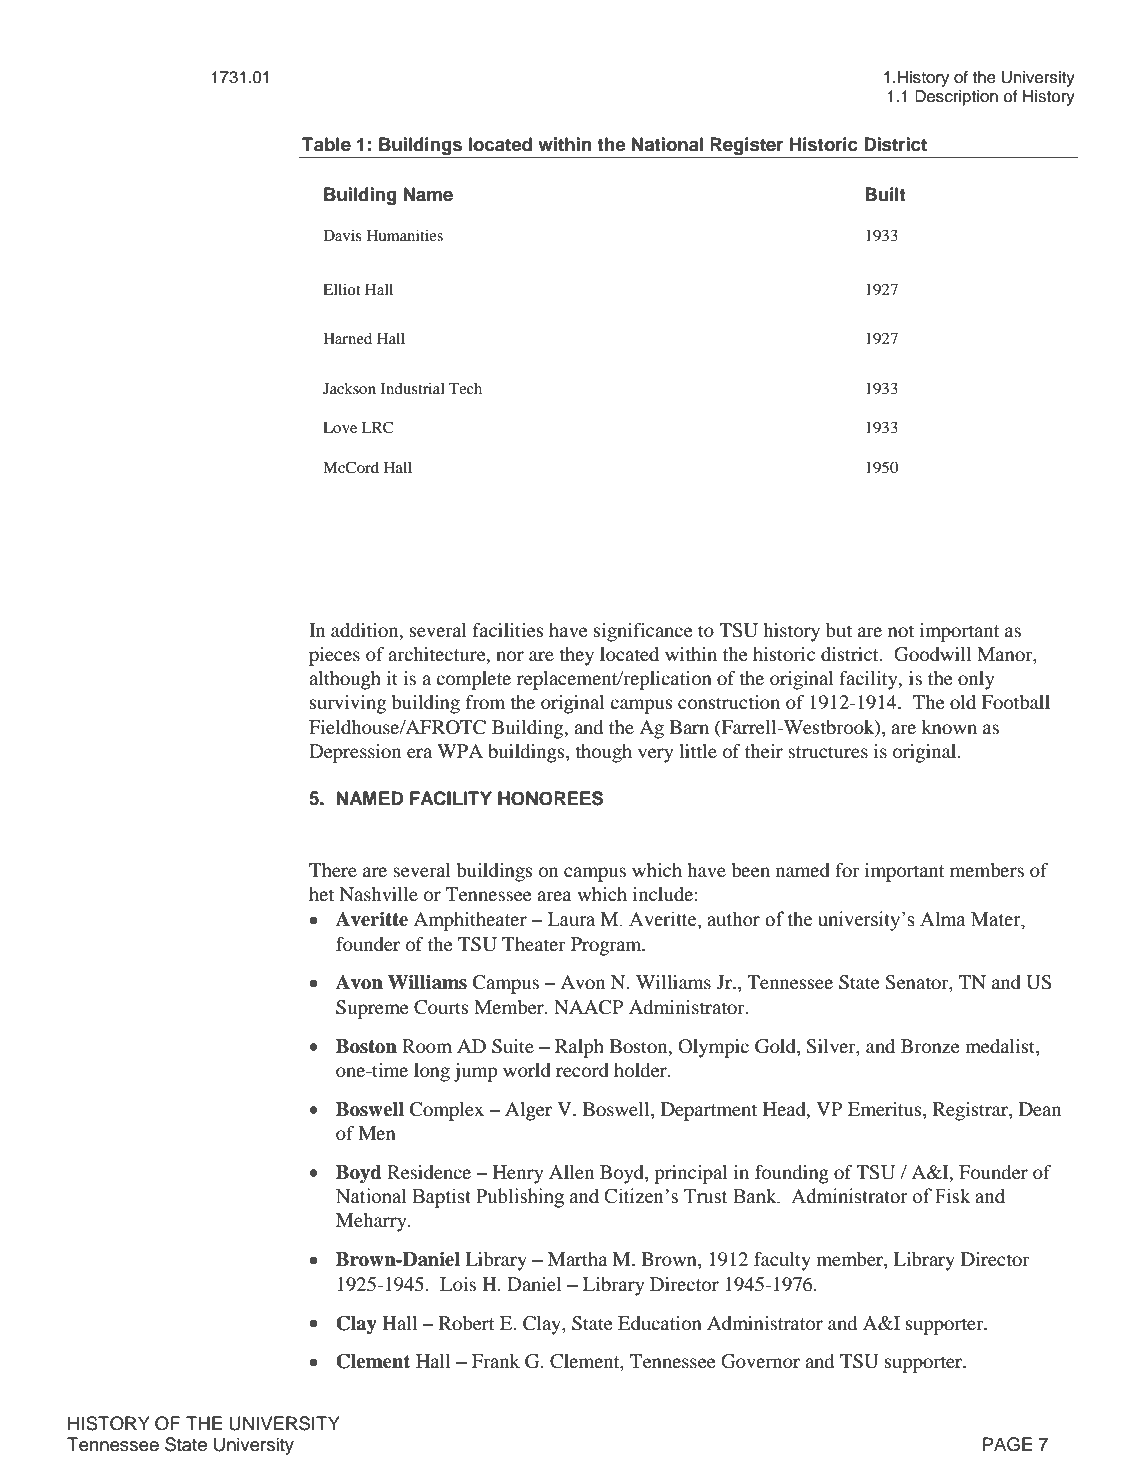 The image size is (1142, 1478). What do you see at coordinates (956, 98) in the screenshot?
I see `Description` at bounding box center [956, 98].
